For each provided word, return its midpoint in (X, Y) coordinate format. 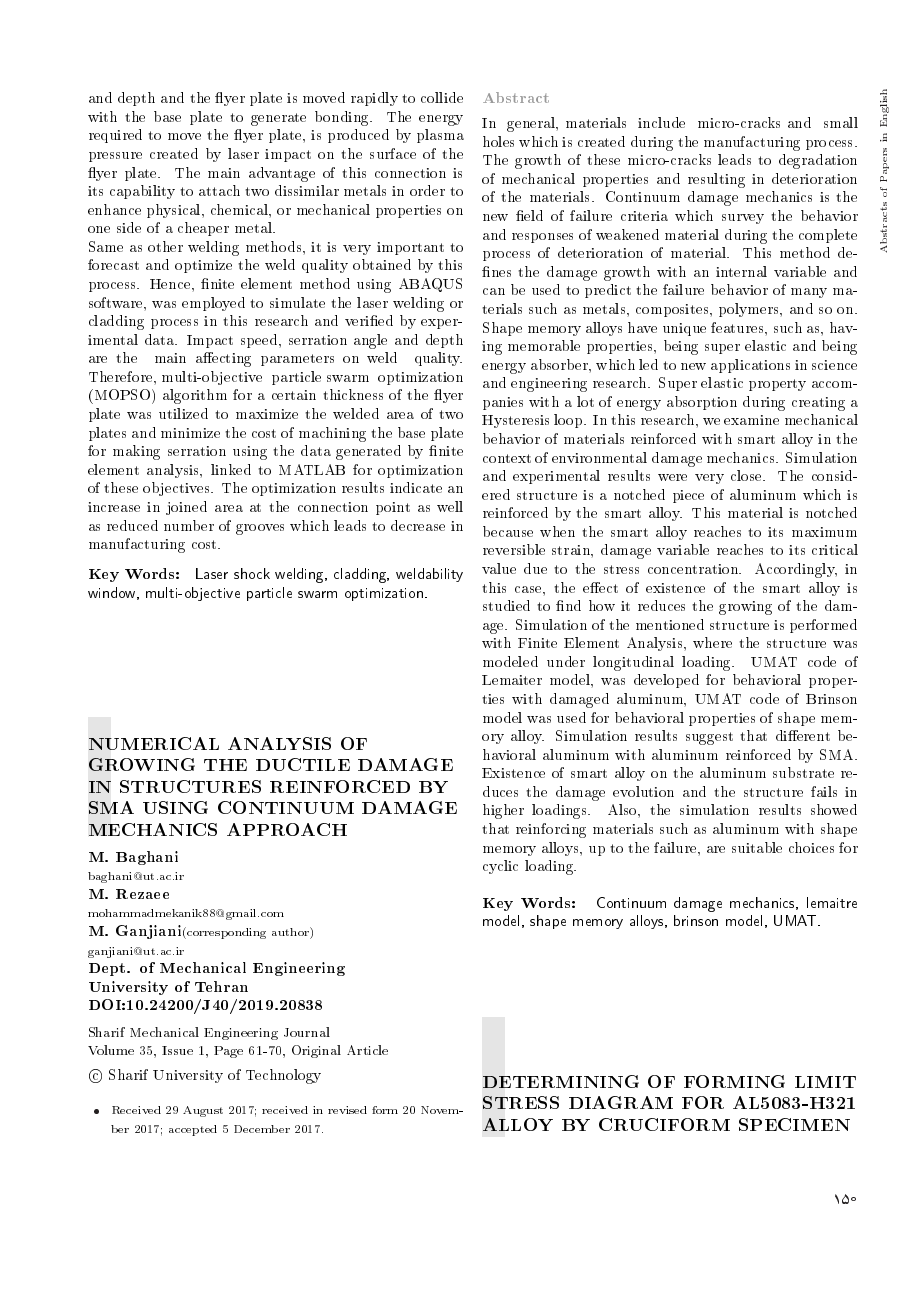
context (507, 458)
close (748, 475)
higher (503, 811)
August (203, 1111)
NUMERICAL (154, 743)
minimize (190, 433)
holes (498, 141)
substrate (803, 772)
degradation (818, 161)
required (115, 136)
